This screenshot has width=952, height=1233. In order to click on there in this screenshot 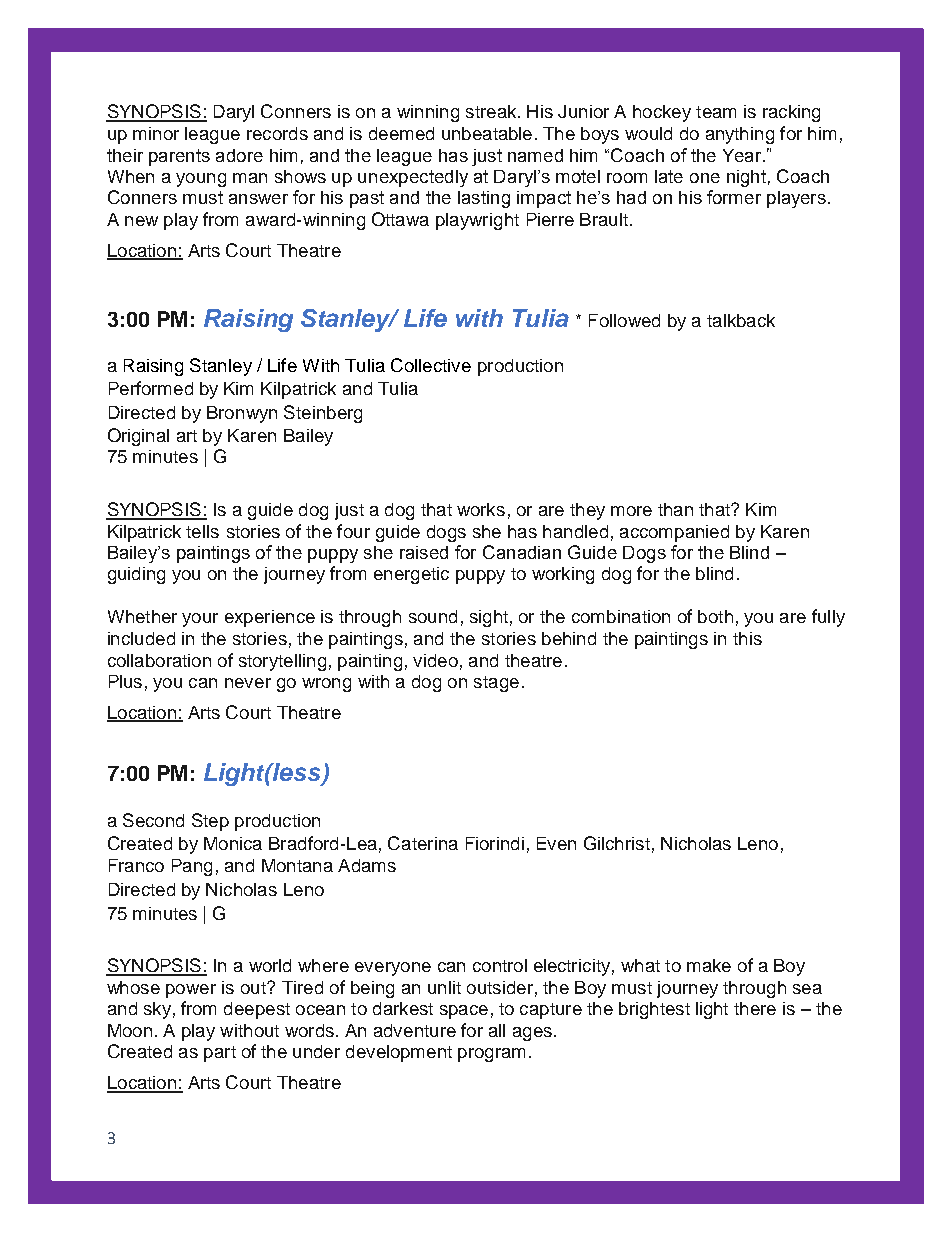, I will do `click(755, 1008)`.
